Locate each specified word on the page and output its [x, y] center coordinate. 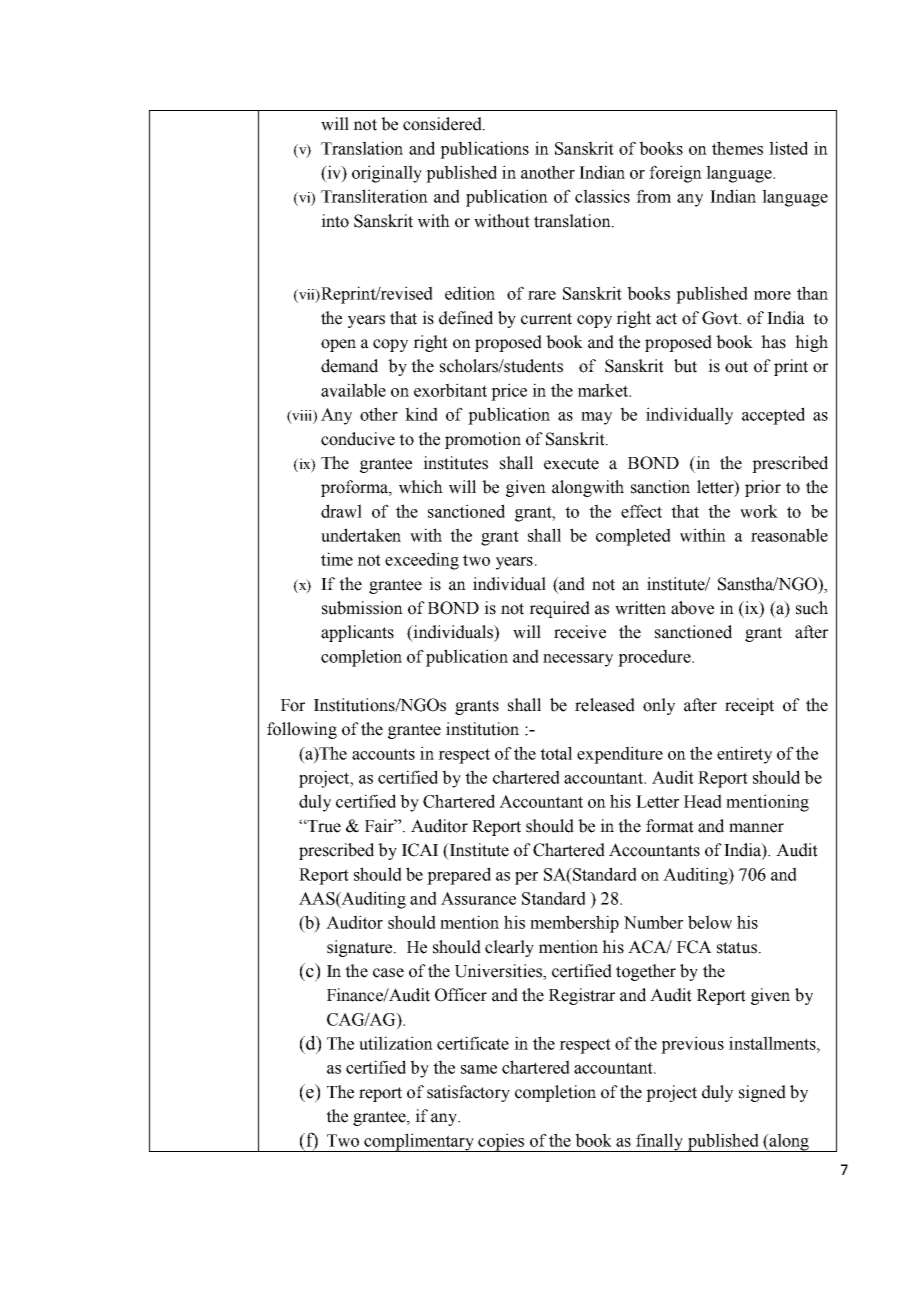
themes [737, 148]
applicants [357, 633]
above [692, 608]
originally [387, 174]
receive [580, 632]
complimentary [419, 1142]
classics [602, 196]
